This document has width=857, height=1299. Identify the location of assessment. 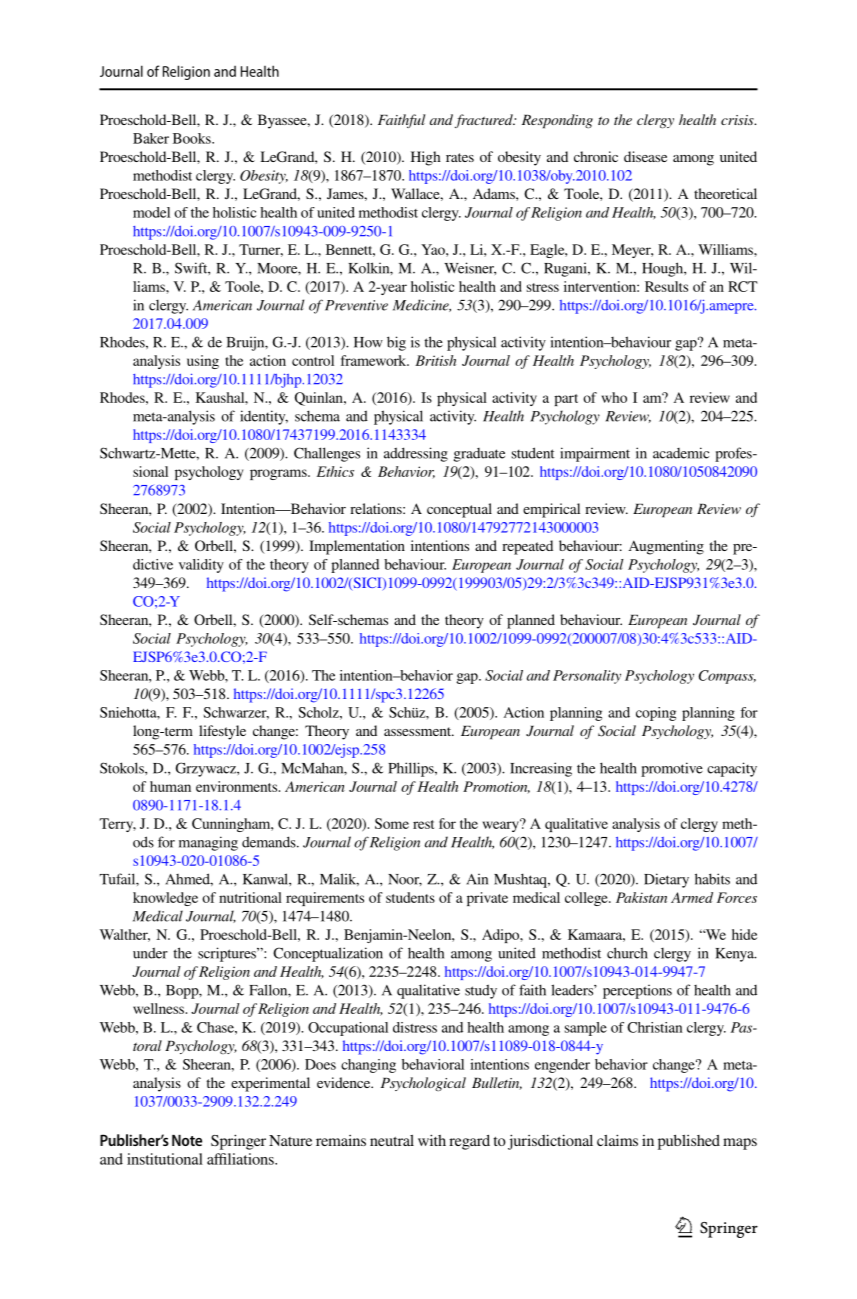
(419, 731).
